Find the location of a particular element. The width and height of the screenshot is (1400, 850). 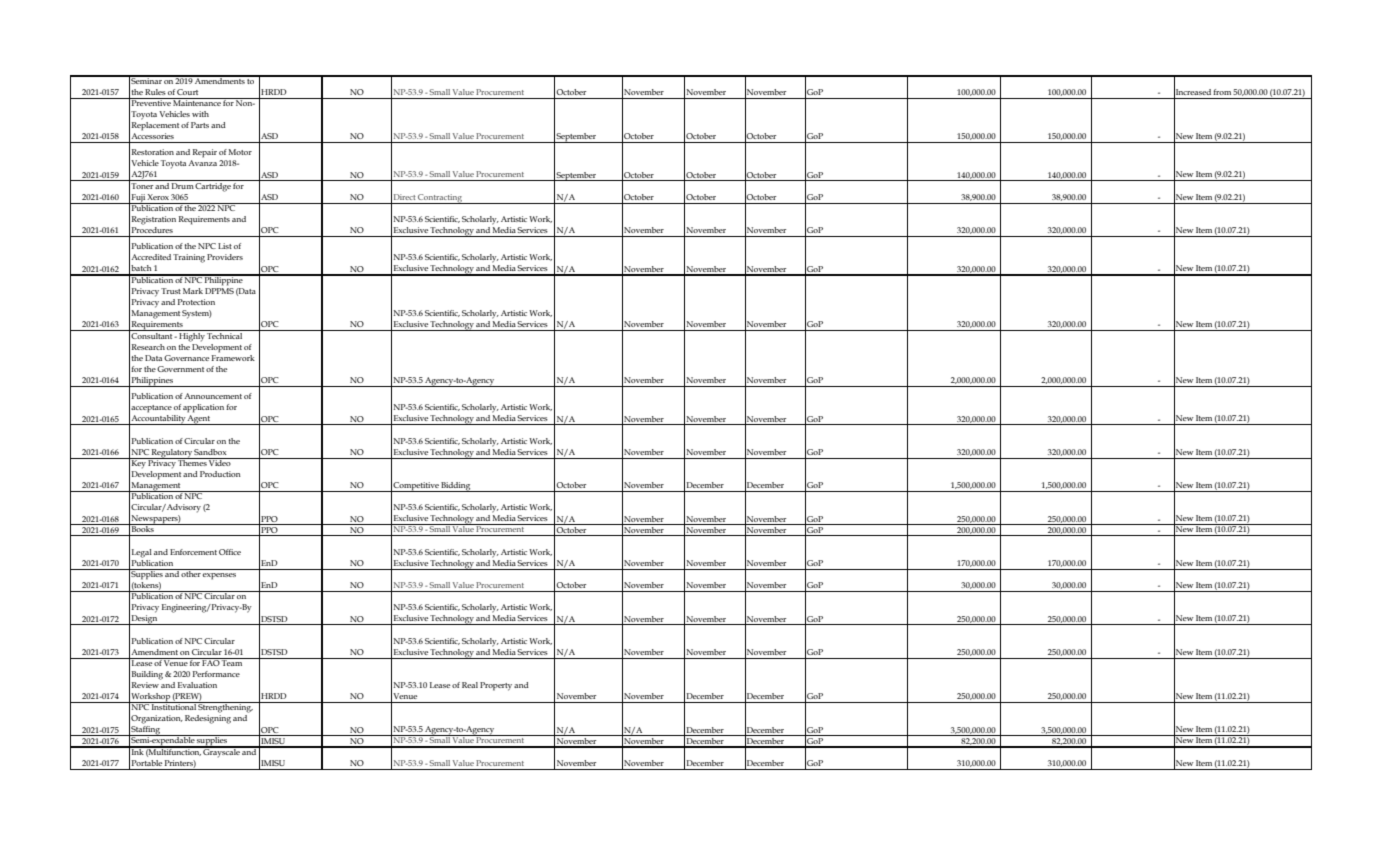

Contracting is located at coordinates (440, 199).
